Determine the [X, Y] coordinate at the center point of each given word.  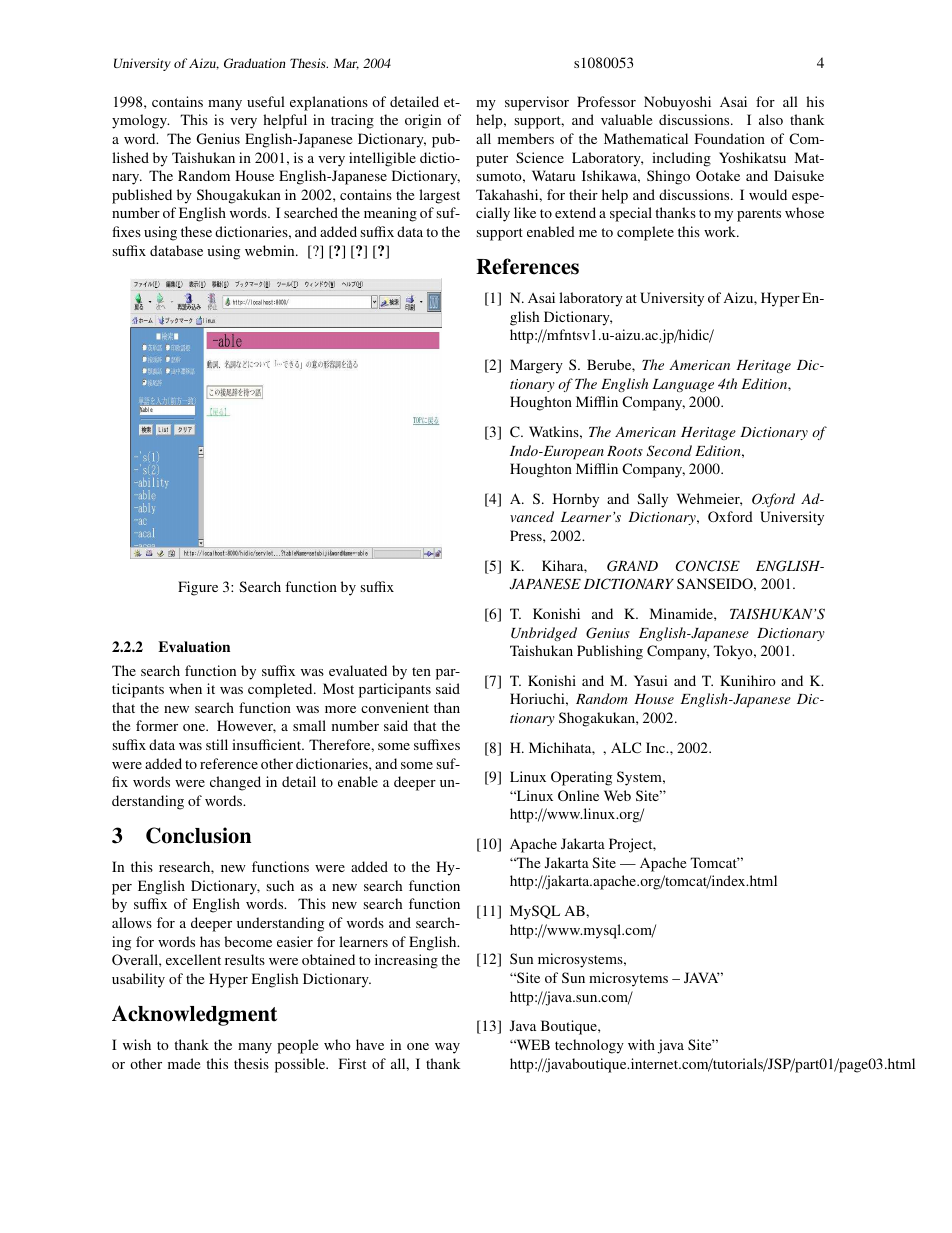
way [447, 1048]
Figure [198, 588]
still [217, 744]
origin [423, 121]
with [641, 1044]
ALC [626, 747]
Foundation [730, 138]
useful [266, 101]
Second [669, 451]
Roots [625, 451]
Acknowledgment [194, 1015]
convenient [395, 707]
